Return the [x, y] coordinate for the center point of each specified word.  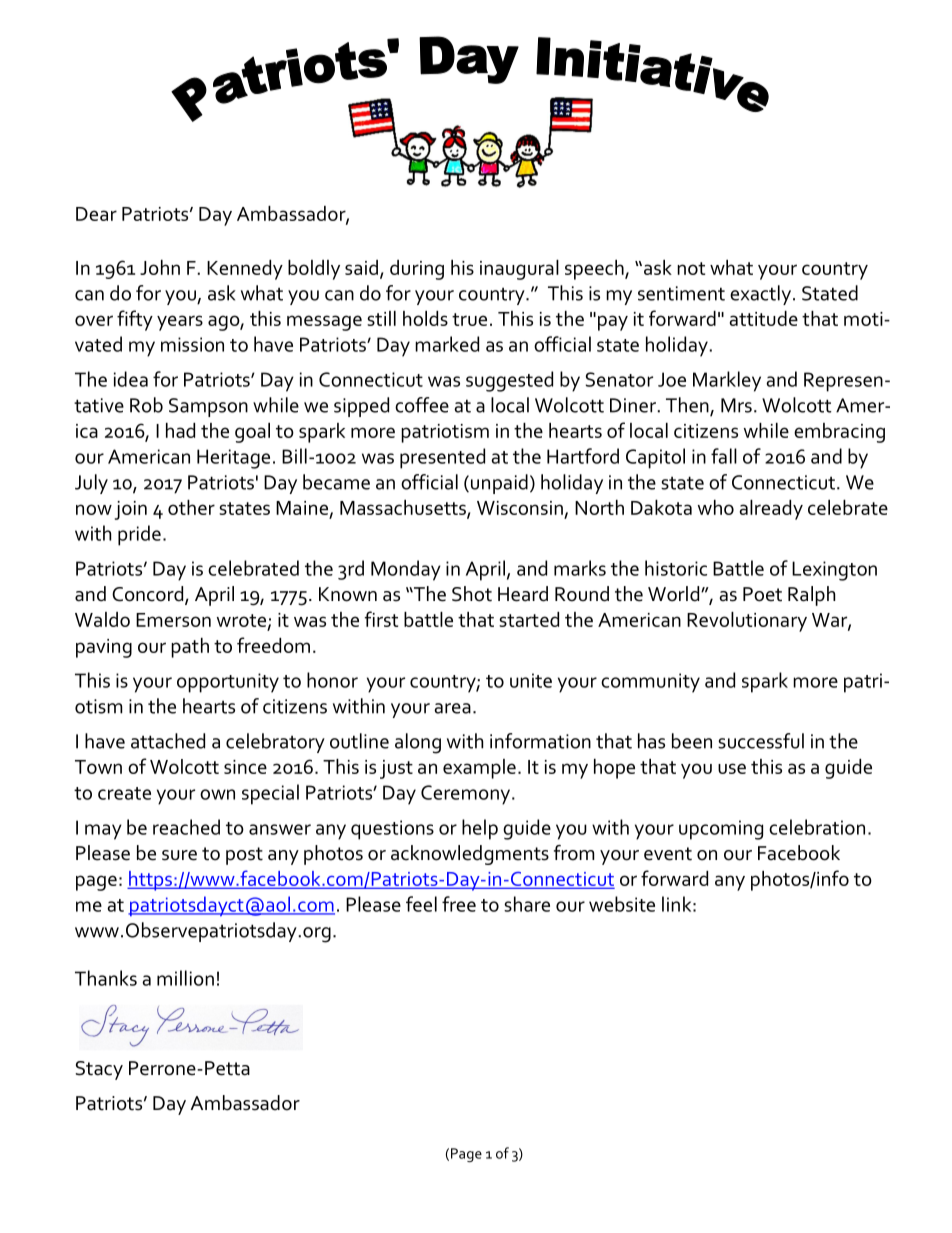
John [160, 267]
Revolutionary [747, 622]
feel [421, 904]
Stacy [99, 1070]
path [190, 648]
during [417, 270]
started [529, 619]
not [691, 268]
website [622, 904]
